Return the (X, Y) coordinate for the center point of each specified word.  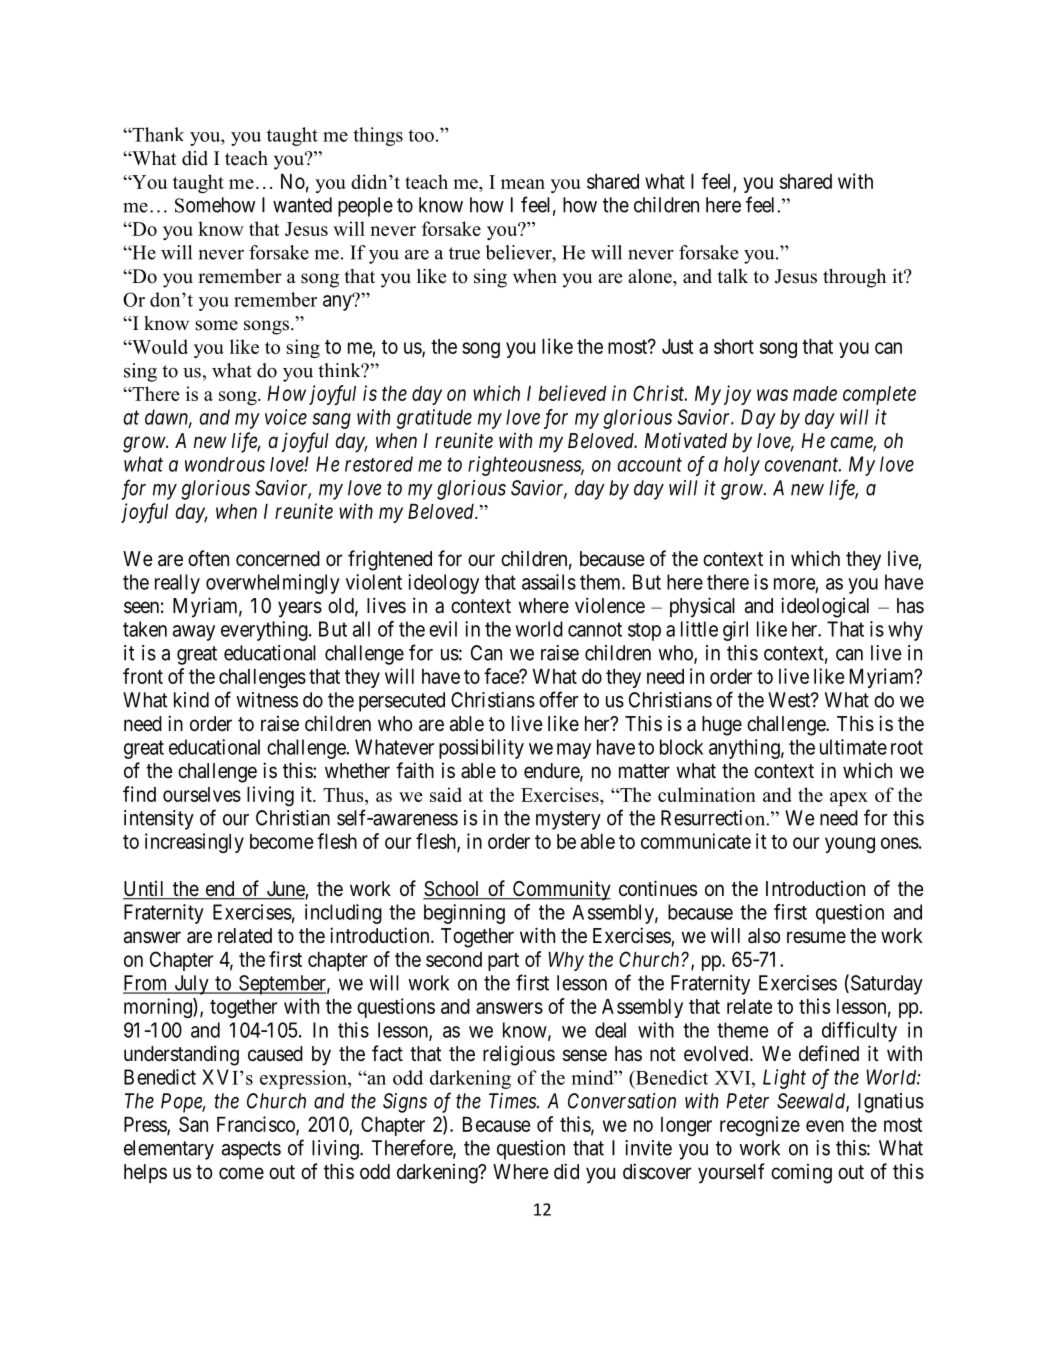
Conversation (622, 1101)
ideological (825, 607)
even (825, 1126)
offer (559, 699)
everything (265, 631)
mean (523, 184)
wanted (302, 205)
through (854, 278)
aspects (251, 1150)
